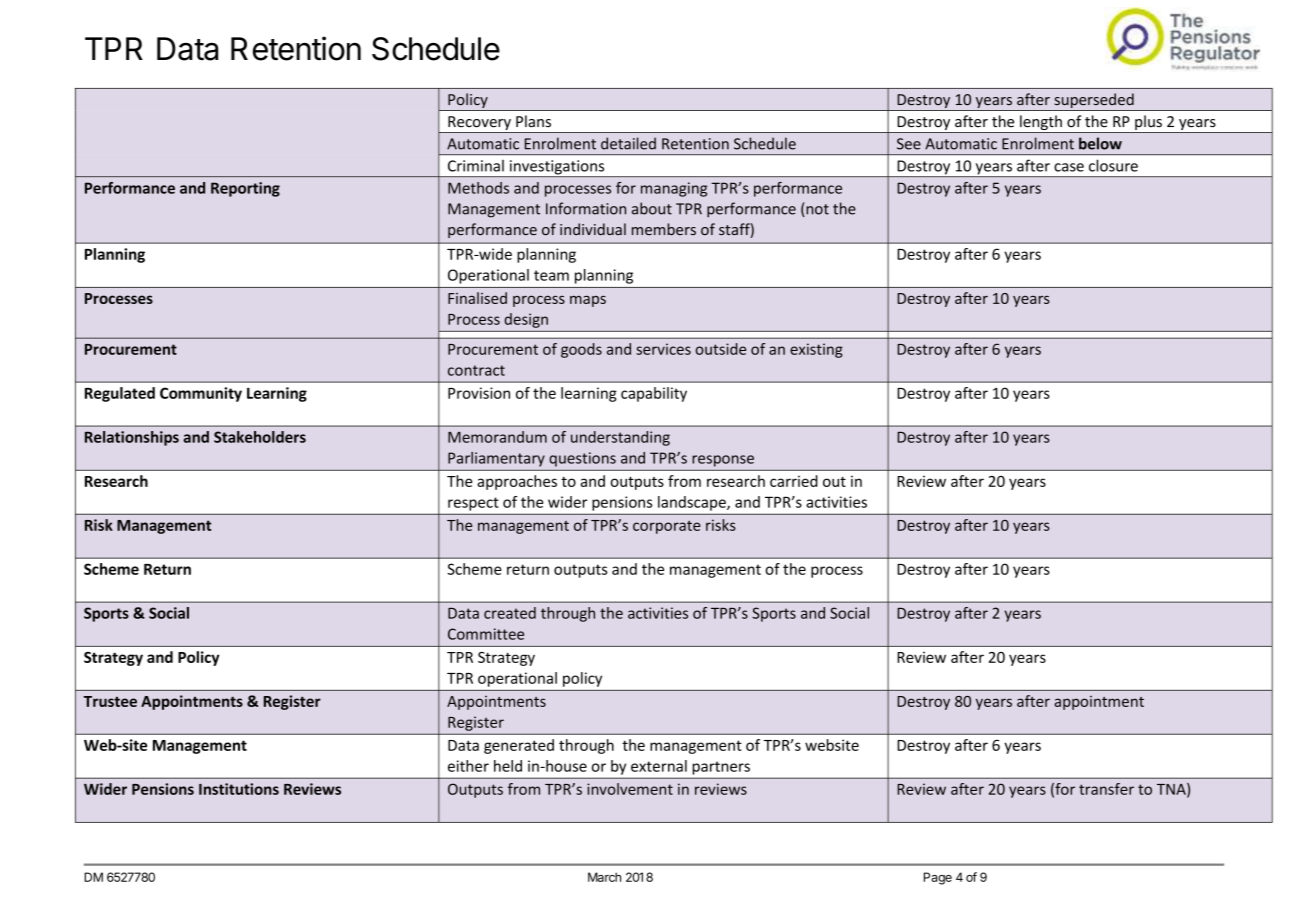  I want to click on Committee, so click(486, 634).
